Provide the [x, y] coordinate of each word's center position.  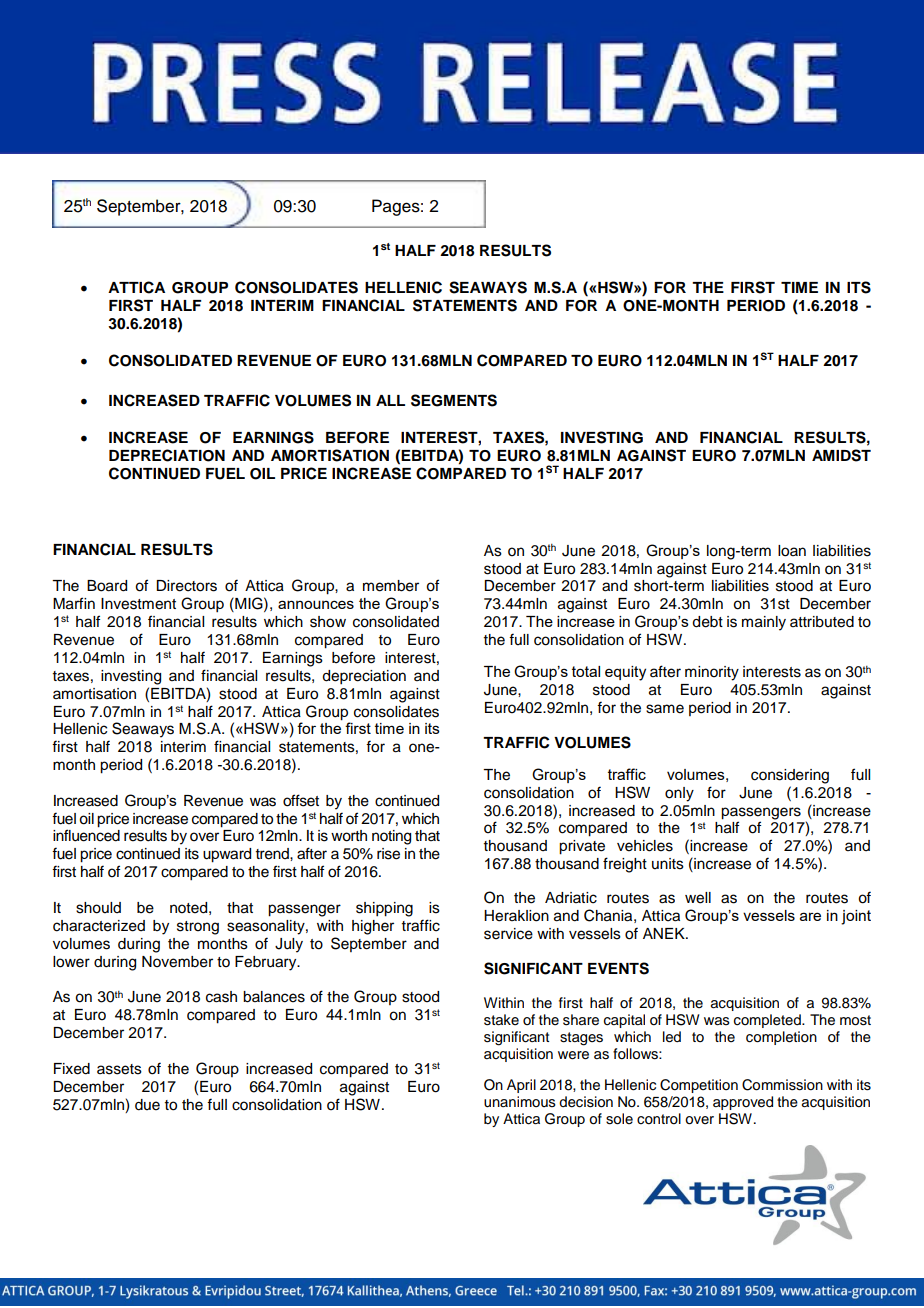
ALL [390, 400]
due [147, 1105]
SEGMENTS [454, 400]
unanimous [520, 1102]
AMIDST [841, 455]
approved [743, 1103]
